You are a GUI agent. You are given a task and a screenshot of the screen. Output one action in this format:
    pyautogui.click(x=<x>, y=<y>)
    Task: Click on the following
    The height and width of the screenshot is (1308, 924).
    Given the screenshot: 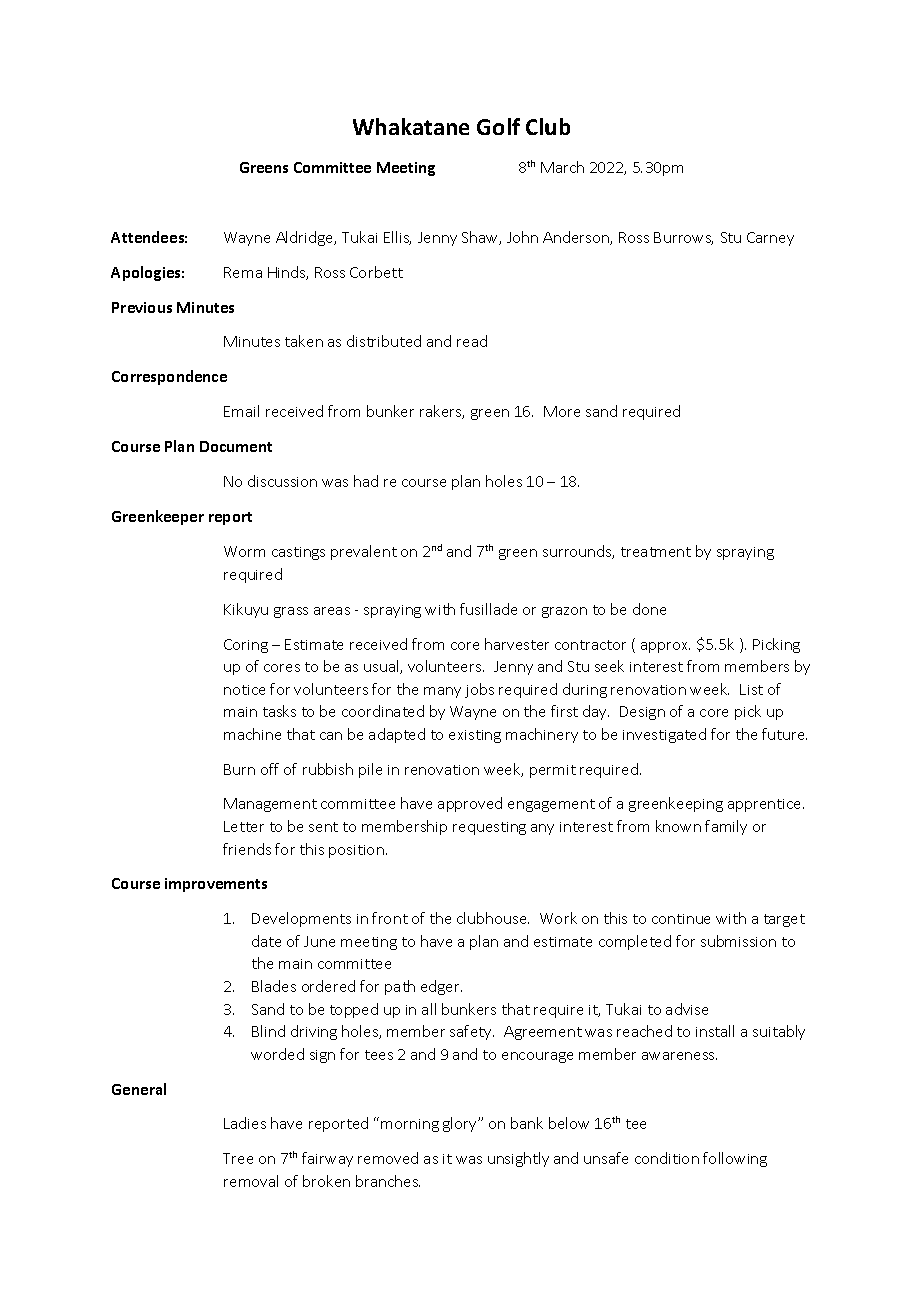 What is the action you would take?
    pyautogui.click(x=735, y=1159)
